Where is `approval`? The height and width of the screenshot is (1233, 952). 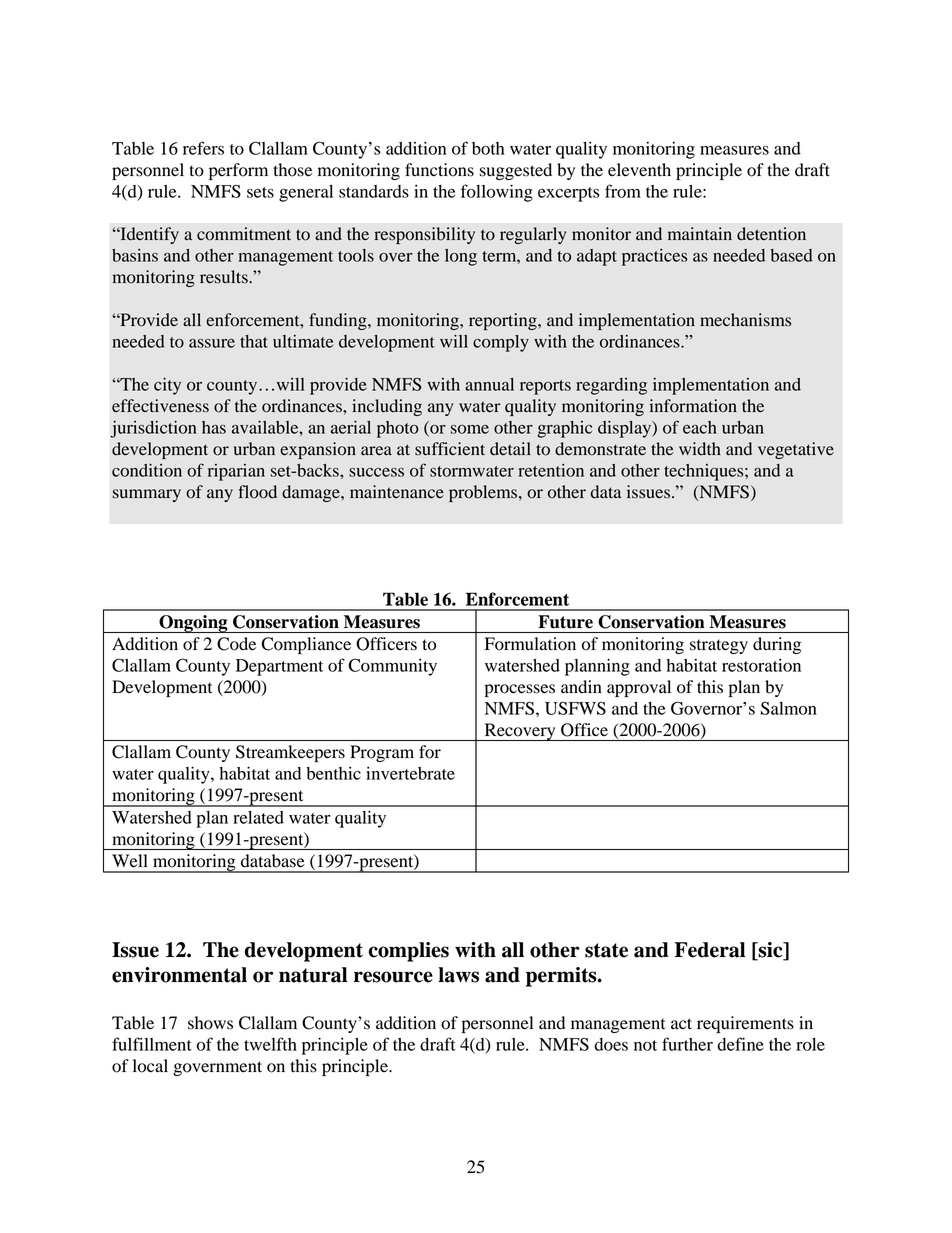 approval is located at coordinates (639, 688).
